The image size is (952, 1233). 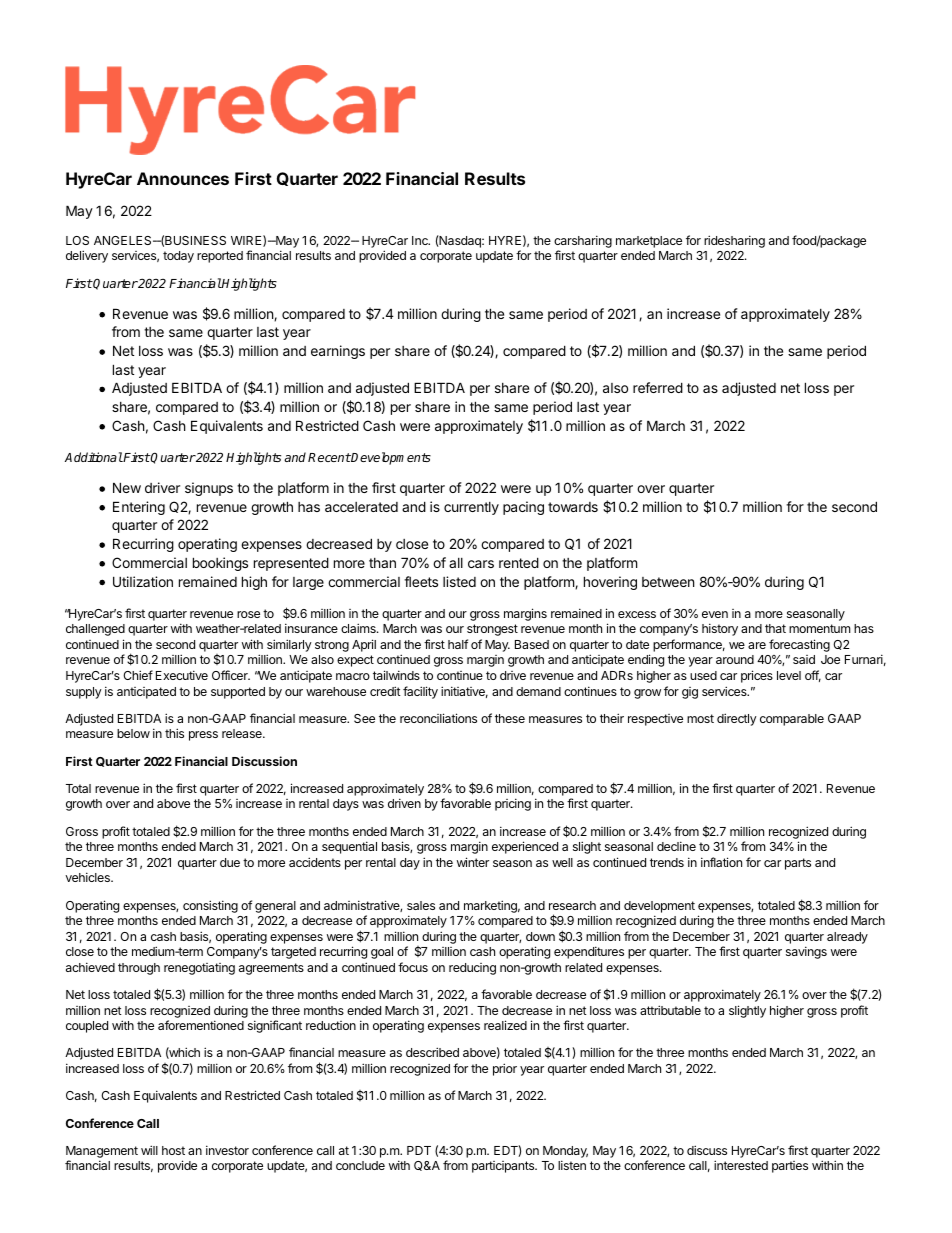 I want to click on referred, so click(x=658, y=387).
